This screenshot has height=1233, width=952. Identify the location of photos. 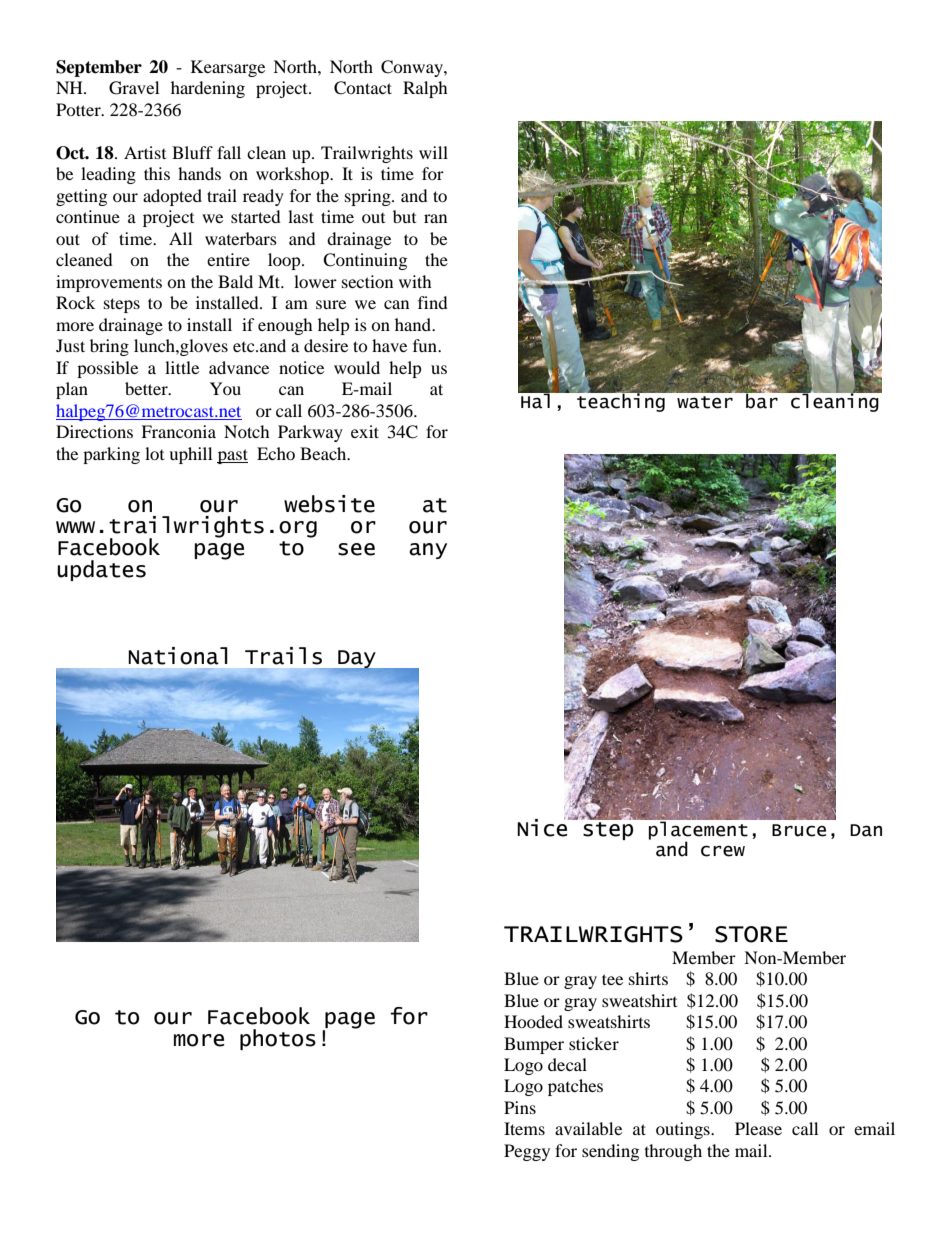
(278, 1039).
